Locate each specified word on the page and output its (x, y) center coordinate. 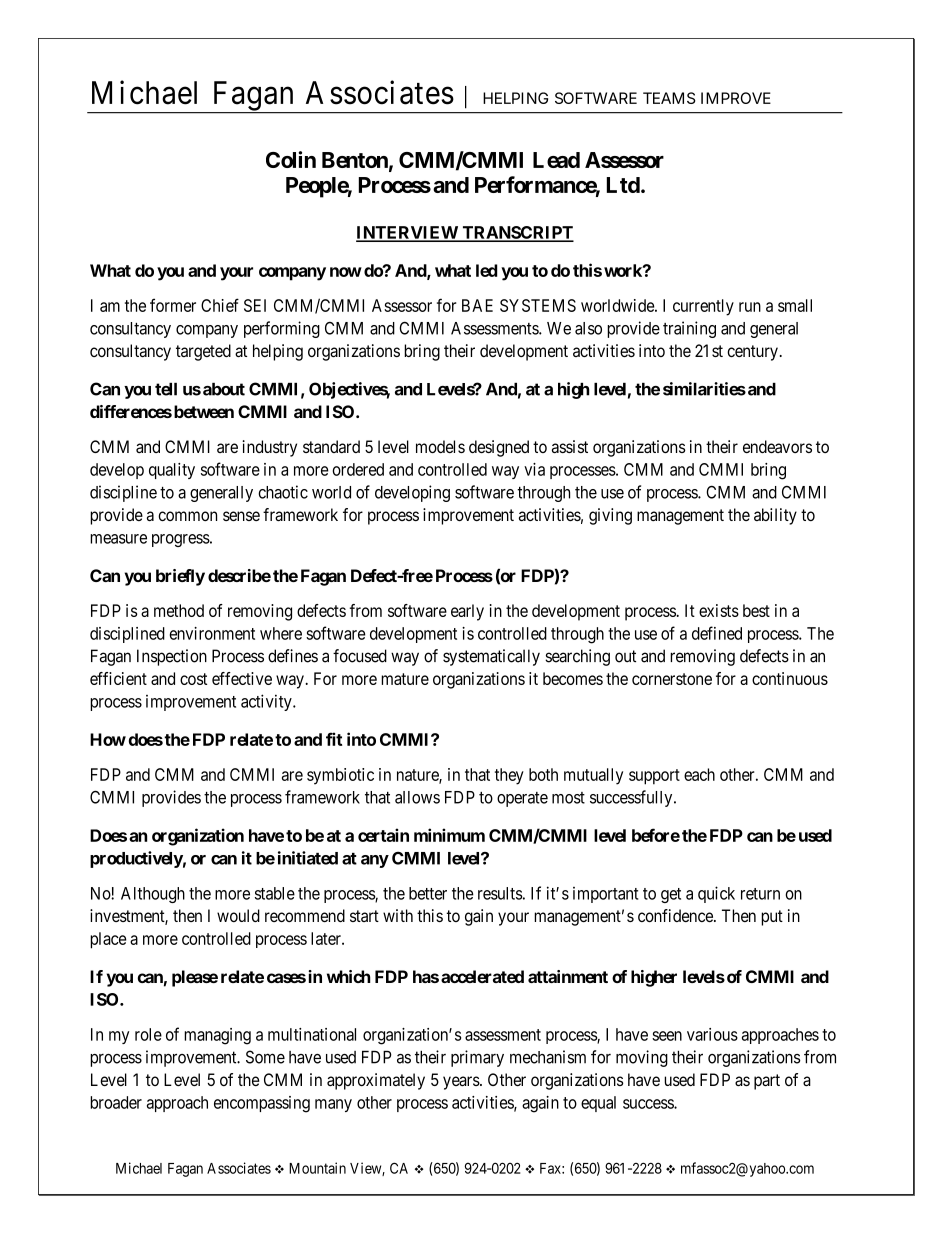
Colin (291, 159)
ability (775, 516)
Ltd (623, 185)
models (440, 446)
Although (153, 895)
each (699, 774)
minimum (449, 835)
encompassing (262, 1104)
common (187, 516)
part (767, 1082)
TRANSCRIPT (517, 233)
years (461, 1083)
